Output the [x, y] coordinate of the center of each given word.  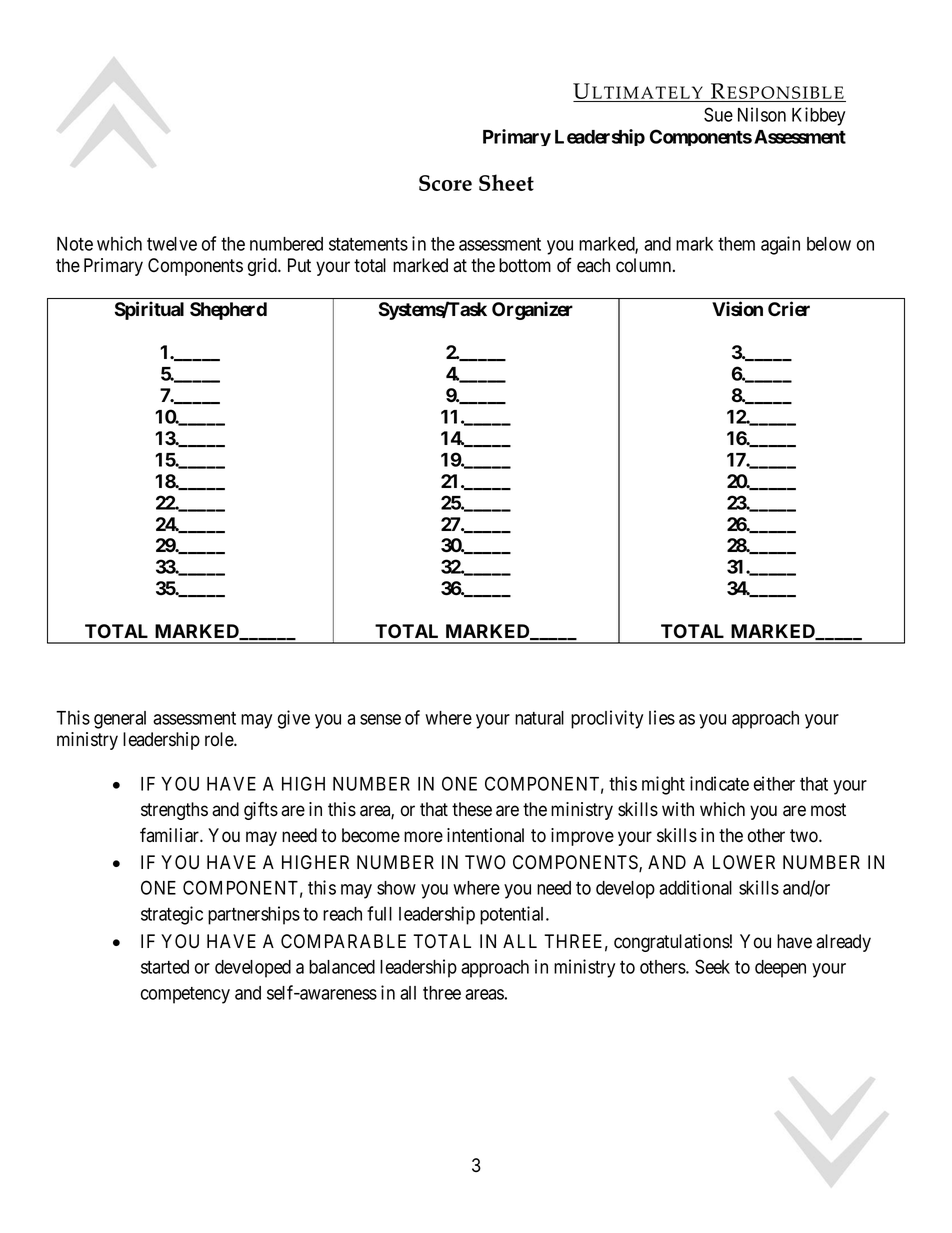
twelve [172, 244]
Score [445, 183]
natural [539, 718]
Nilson [762, 114]
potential [513, 915]
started [165, 967]
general [120, 720]
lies [662, 717]
